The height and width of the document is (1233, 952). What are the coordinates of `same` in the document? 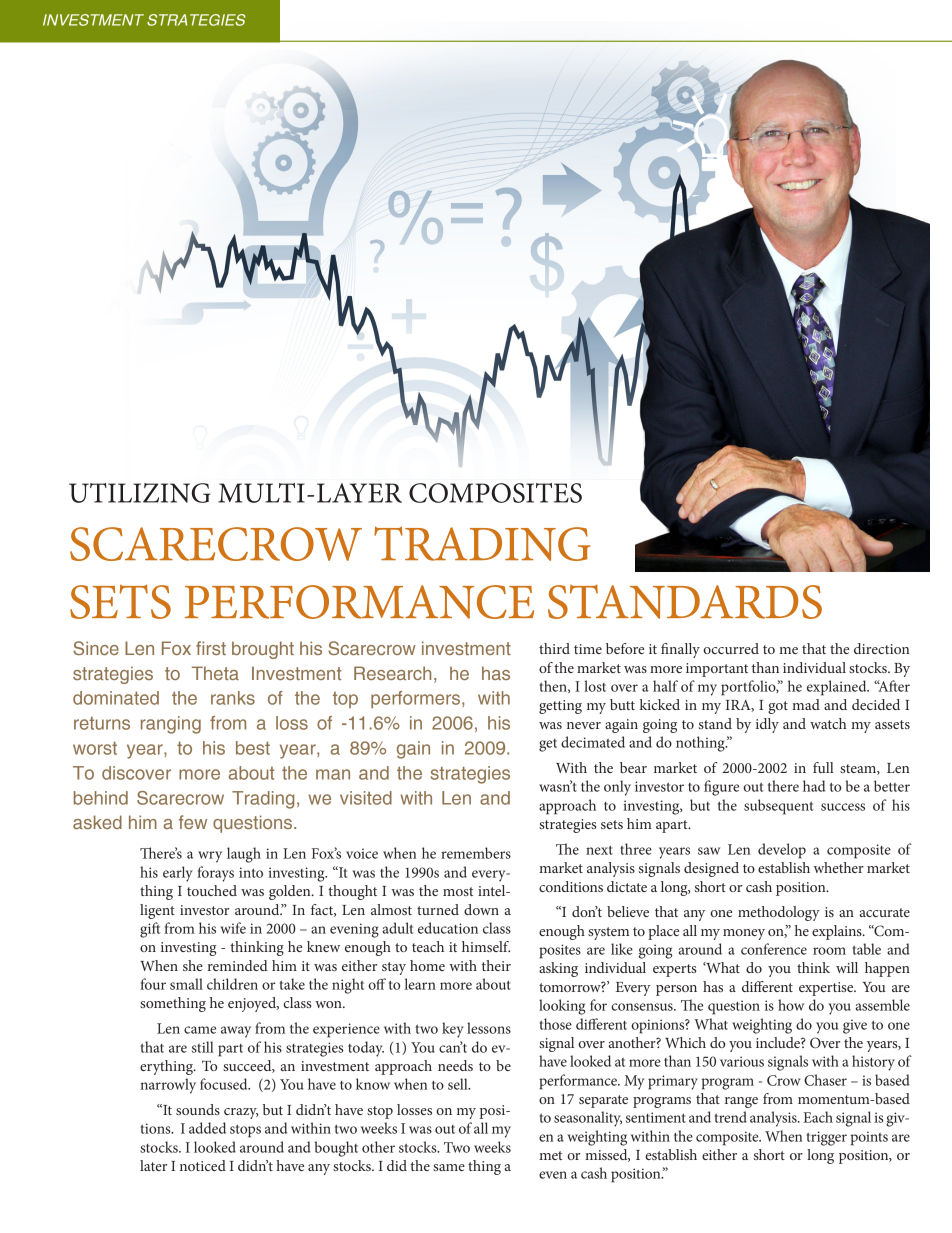 It's located at (449, 1167).
